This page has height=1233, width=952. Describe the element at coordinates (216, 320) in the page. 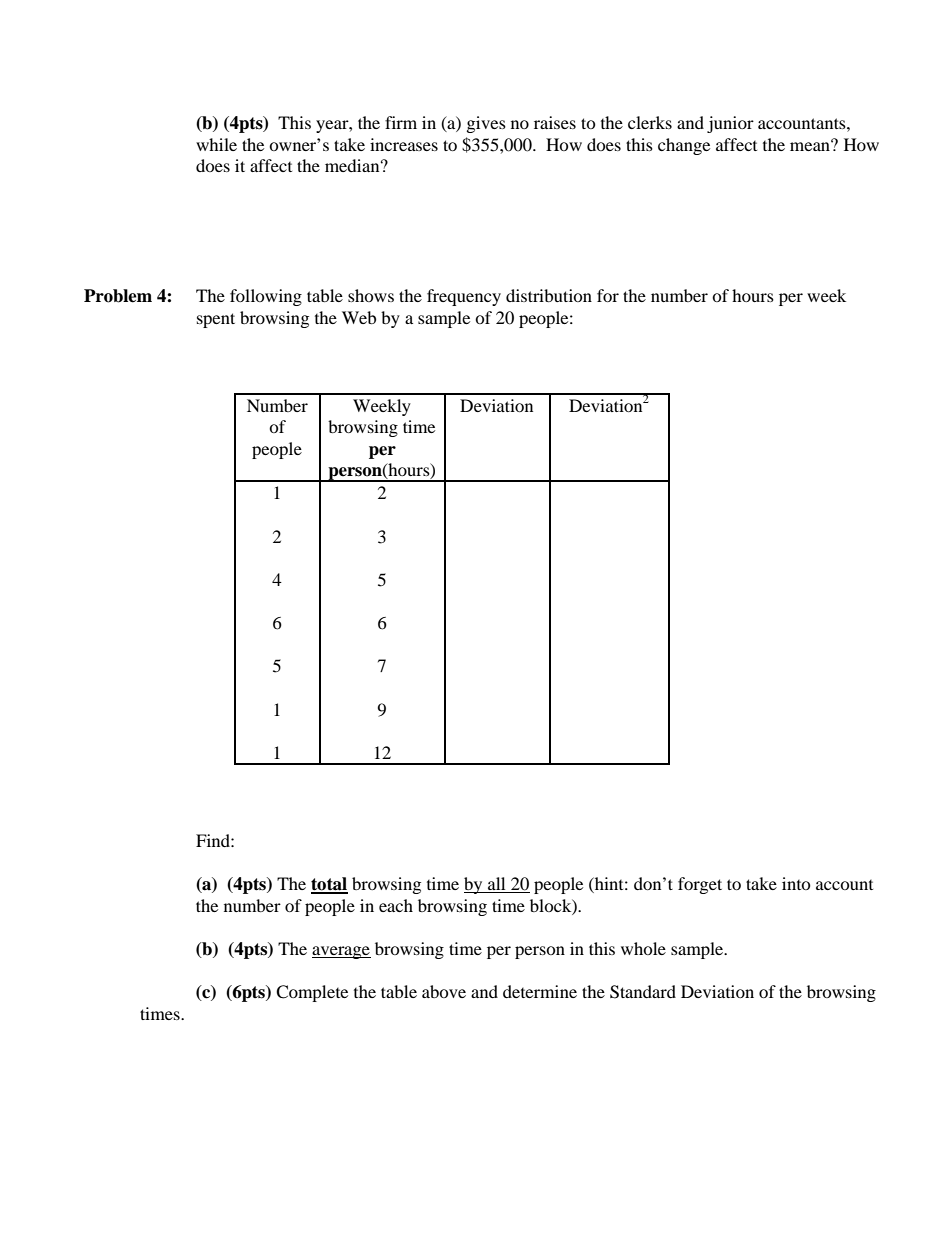

I see `spent` at that location.
